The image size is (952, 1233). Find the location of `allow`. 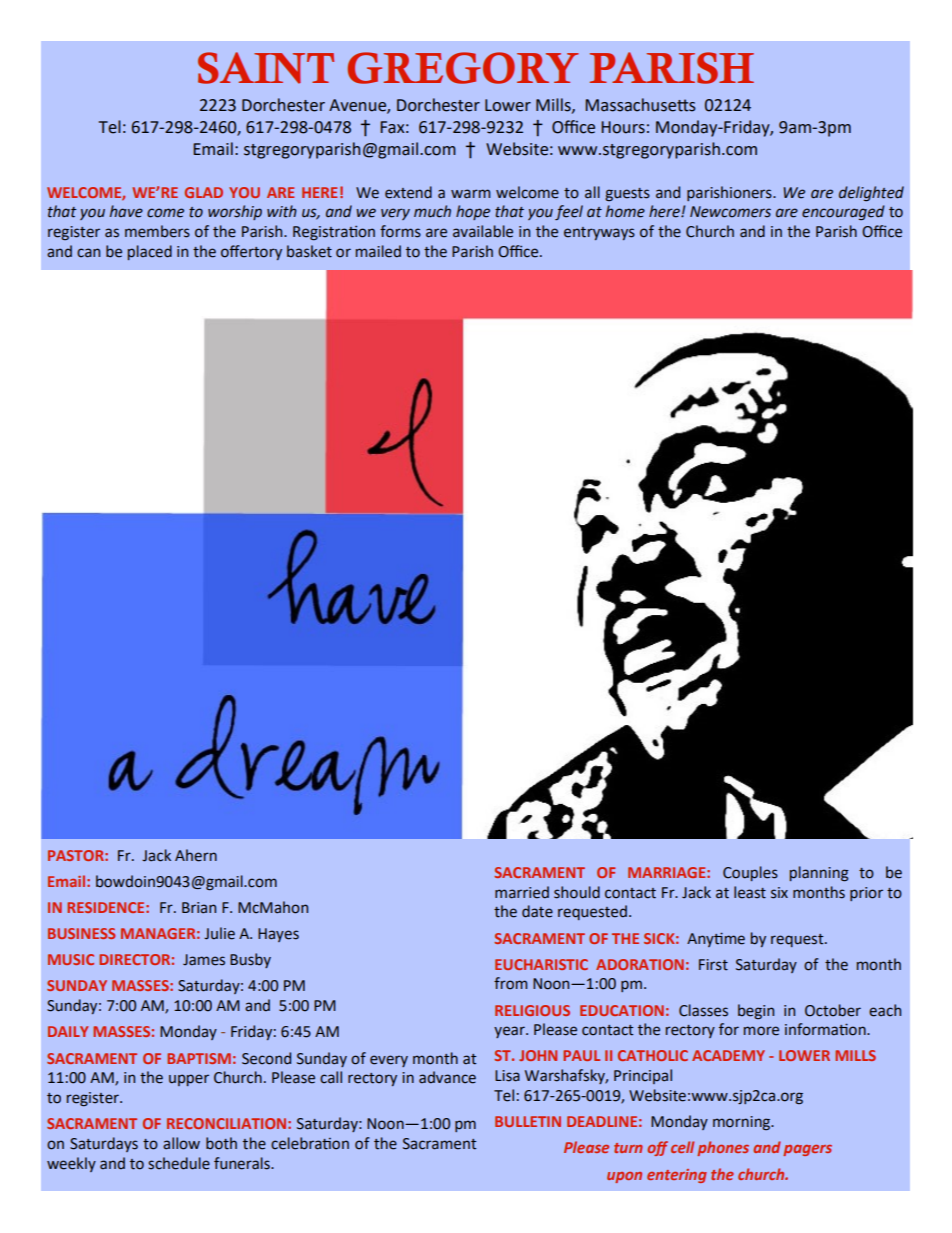

allow is located at coordinates (181, 1143).
